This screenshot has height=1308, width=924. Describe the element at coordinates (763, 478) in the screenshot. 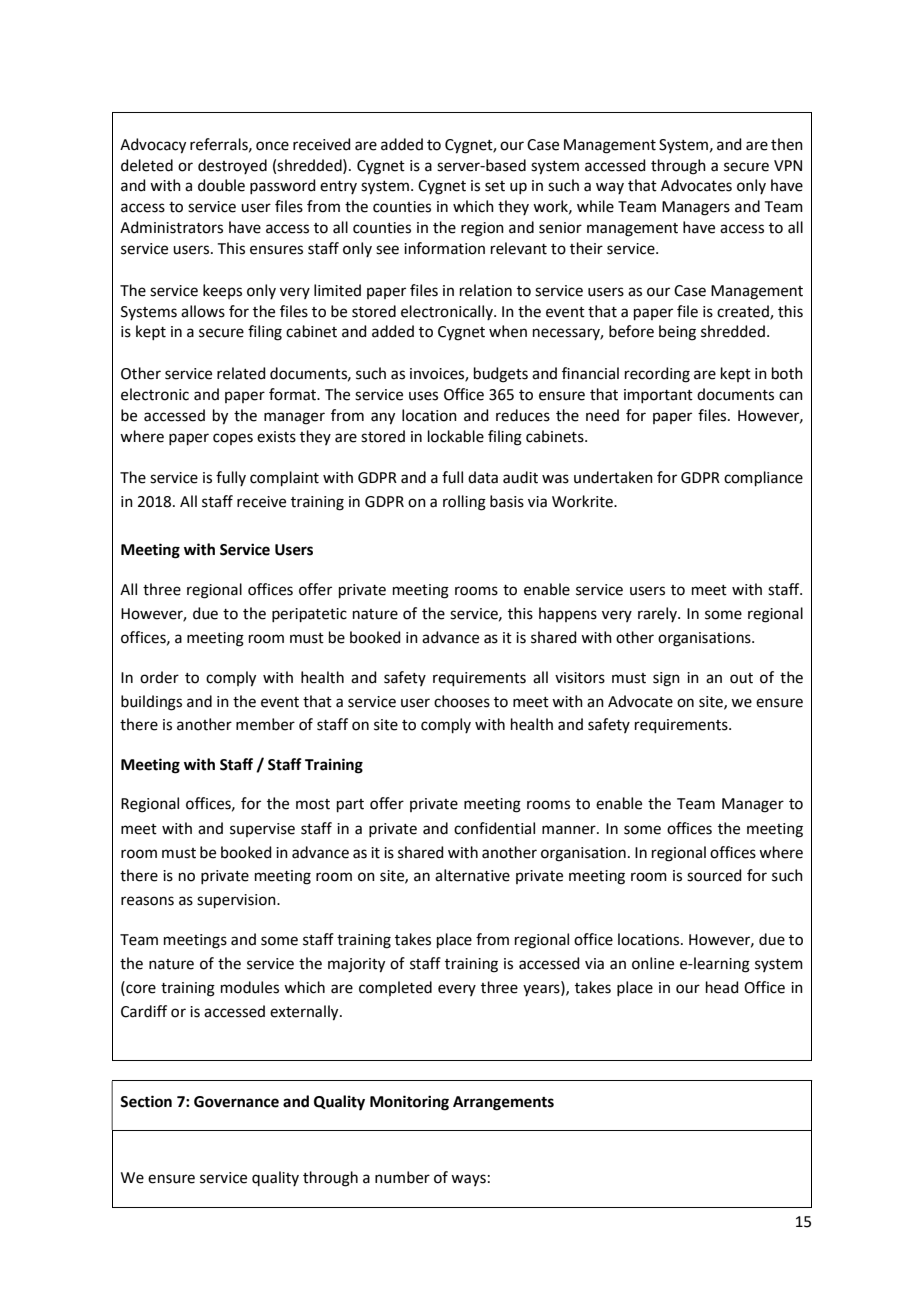

I see `compliance` at that location.
